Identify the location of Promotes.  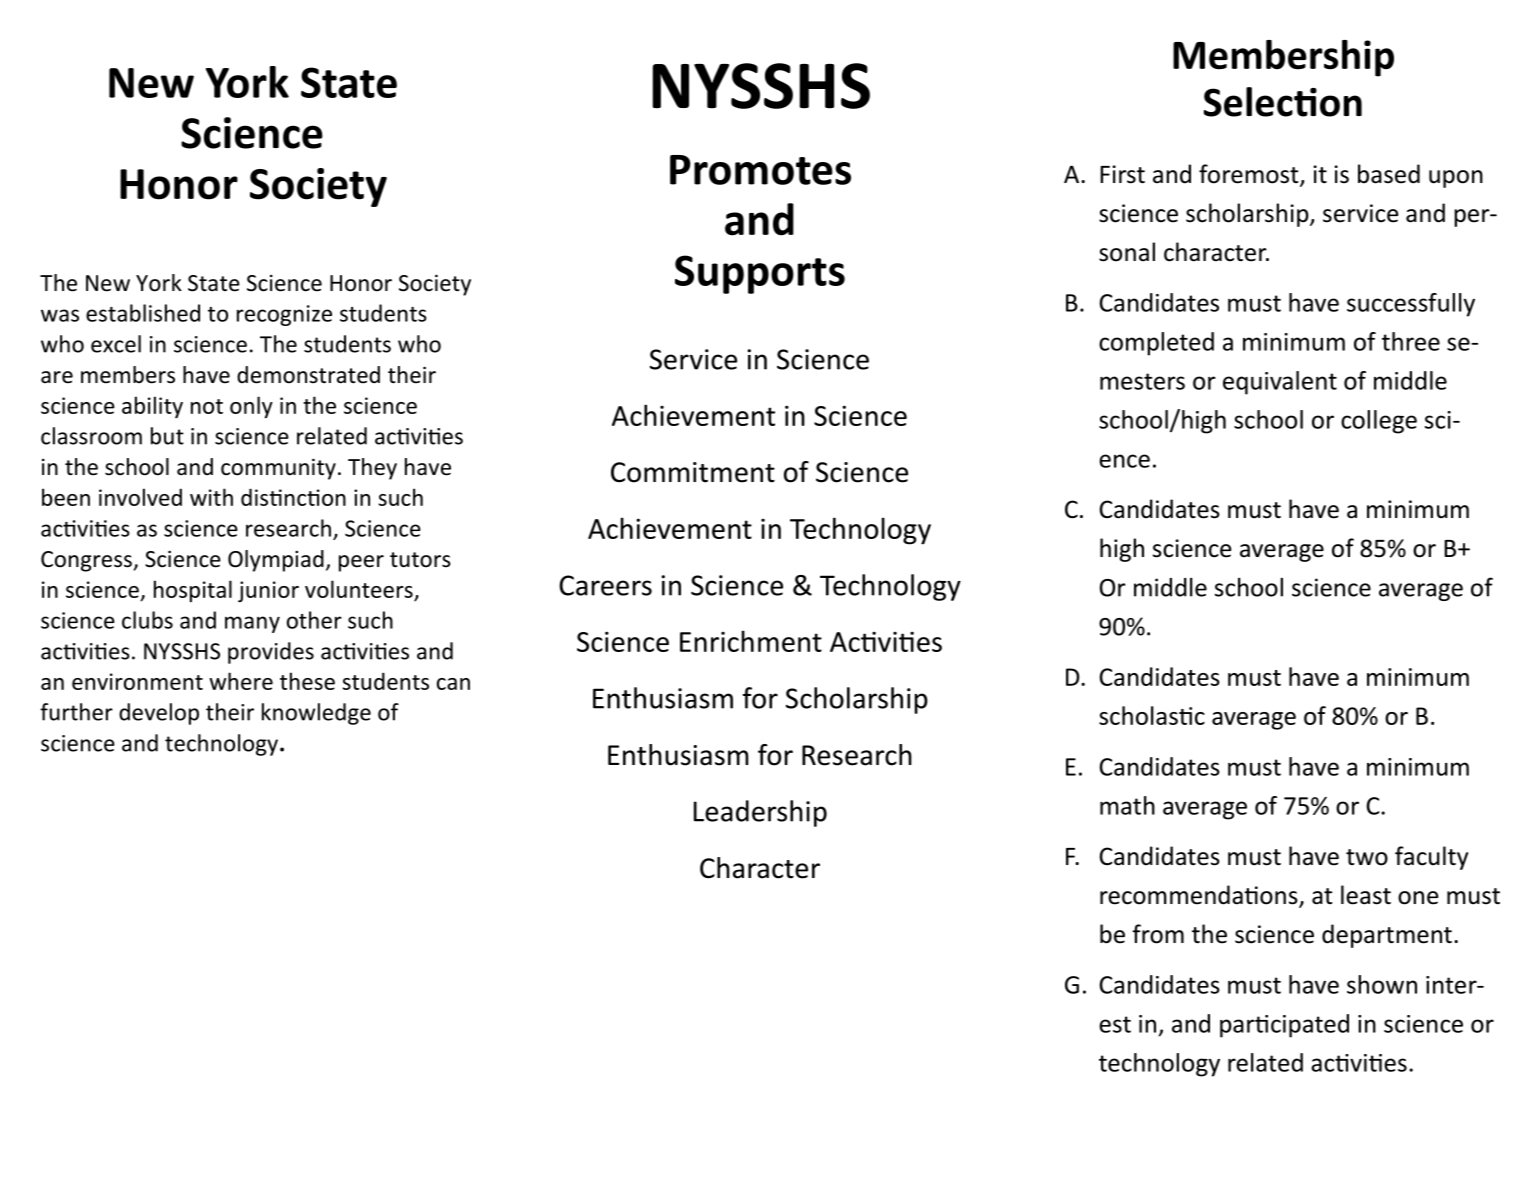
(760, 170).
